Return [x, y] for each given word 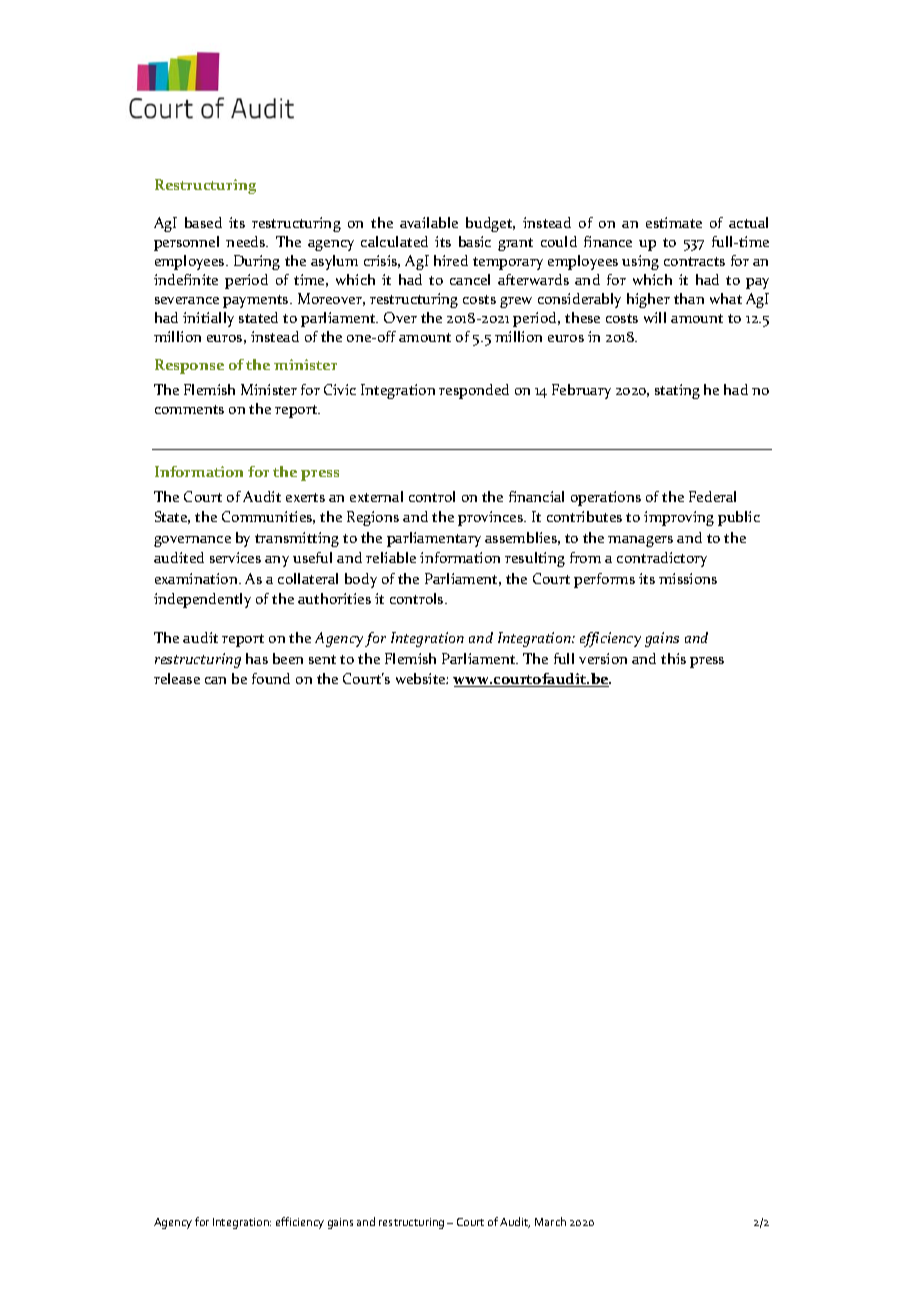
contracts [694, 261]
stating [677, 391]
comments [189, 409]
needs [247, 241]
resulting [535, 559]
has [257, 658]
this [673, 658]
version [603, 658]
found [271, 678]
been [288, 658]
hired [451, 260]
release [177, 678]
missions [688, 578]
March [550, 1221]
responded [474, 391]
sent [322, 659]
